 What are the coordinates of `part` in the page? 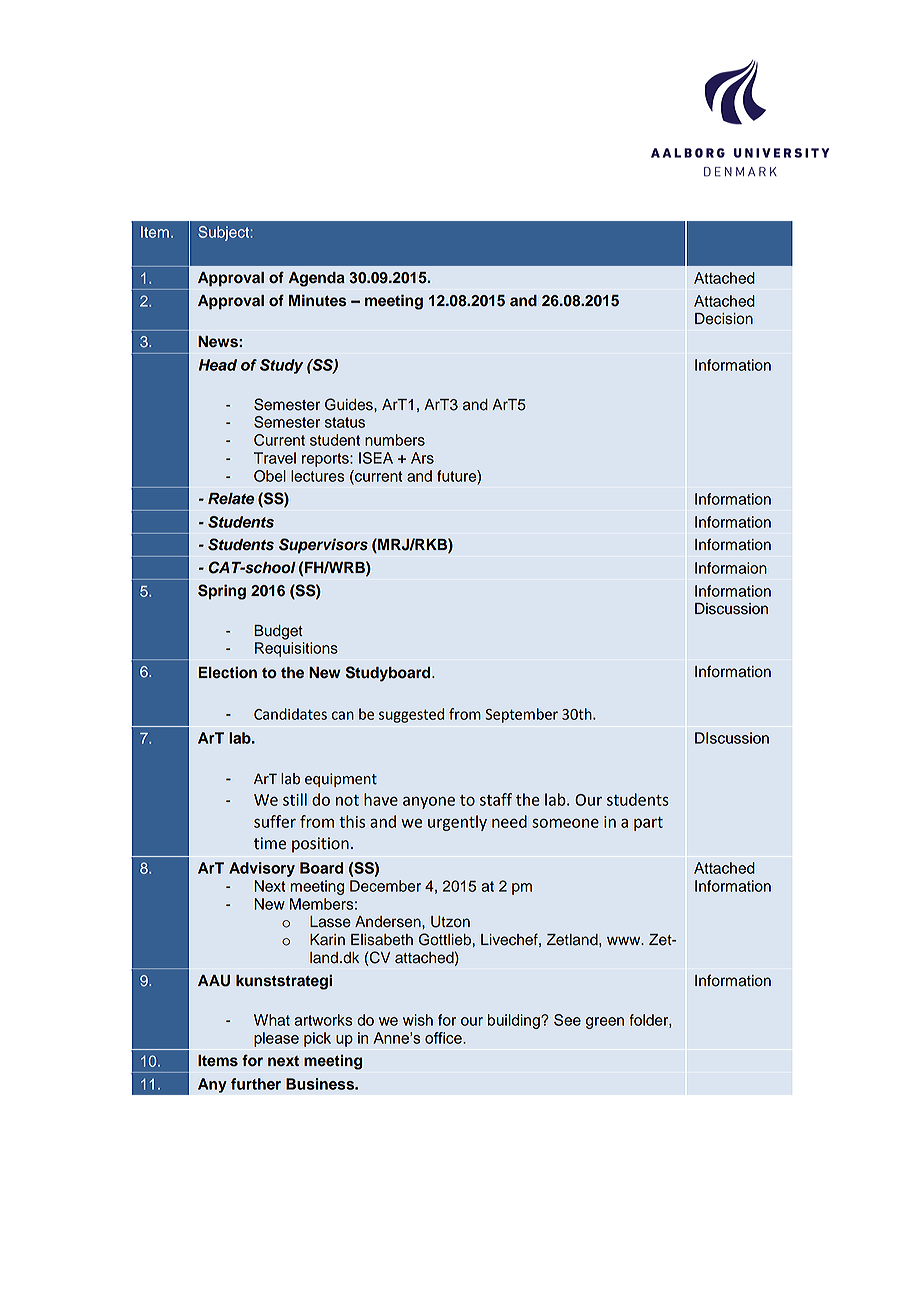 It's located at (648, 824).
